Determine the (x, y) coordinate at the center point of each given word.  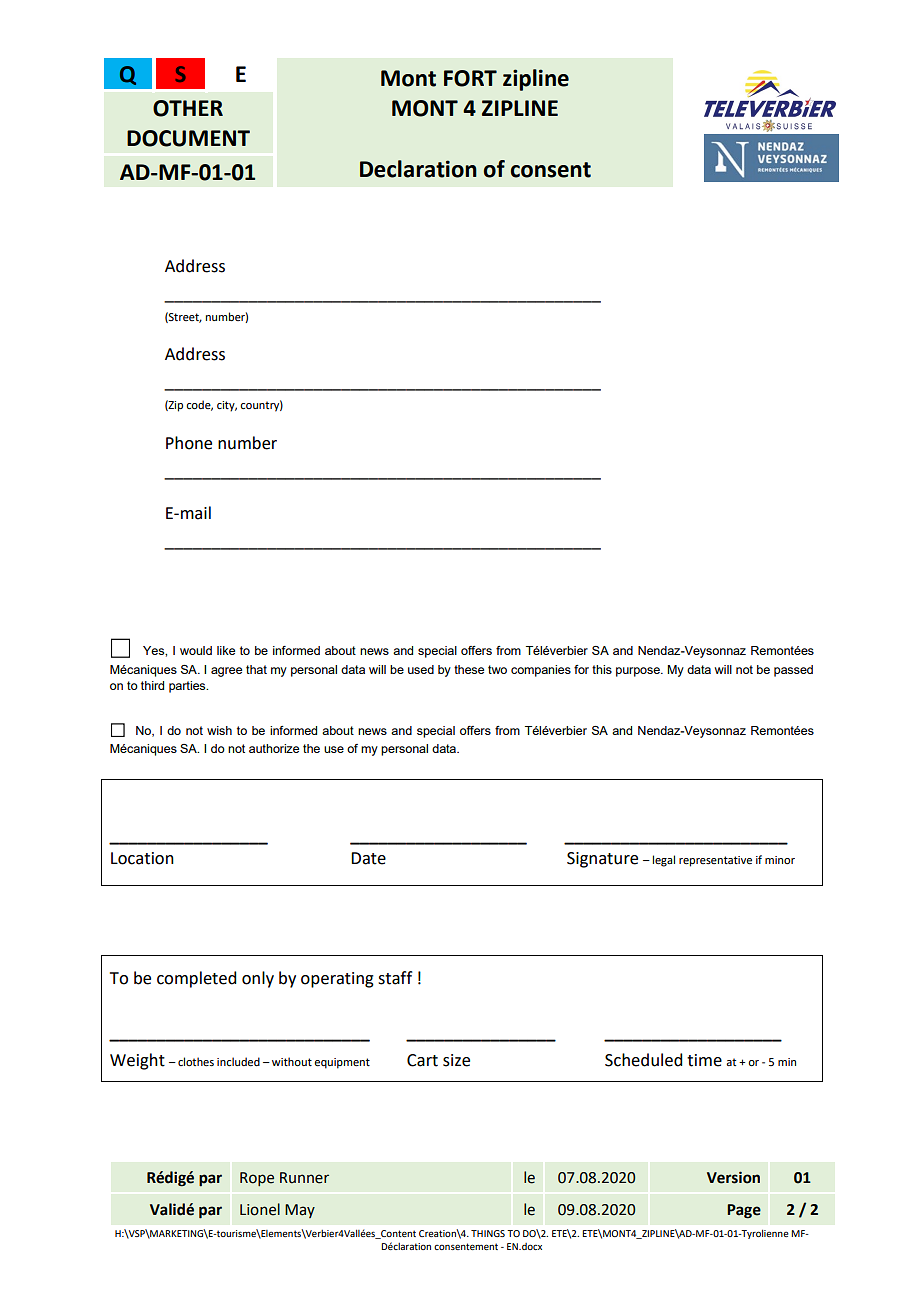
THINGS (488, 1233)
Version (733, 1177)
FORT (470, 78)
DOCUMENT (188, 138)
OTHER (188, 108)
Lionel (260, 1209)
